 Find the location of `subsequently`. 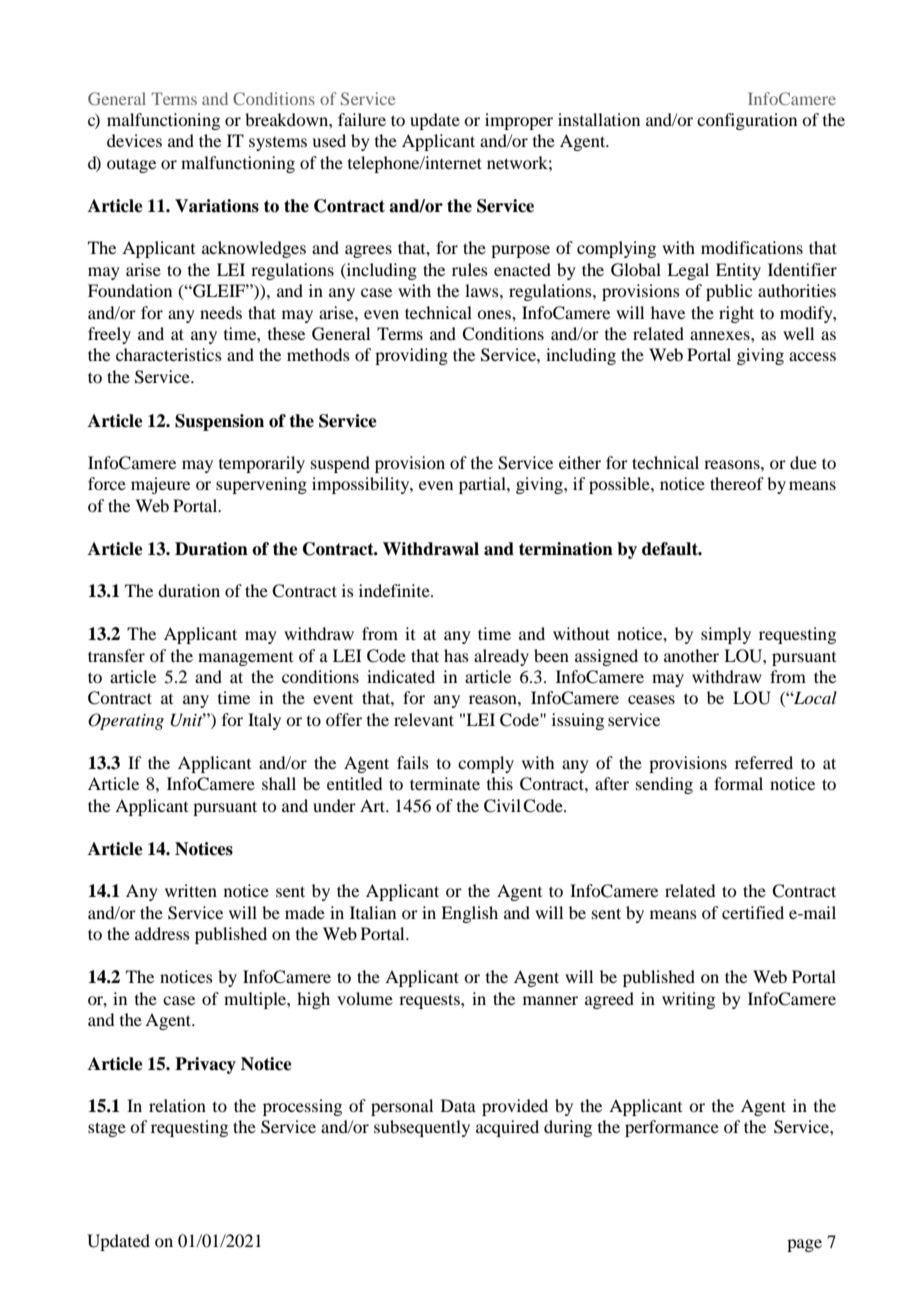

subsequently is located at coordinates (422, 1128).
